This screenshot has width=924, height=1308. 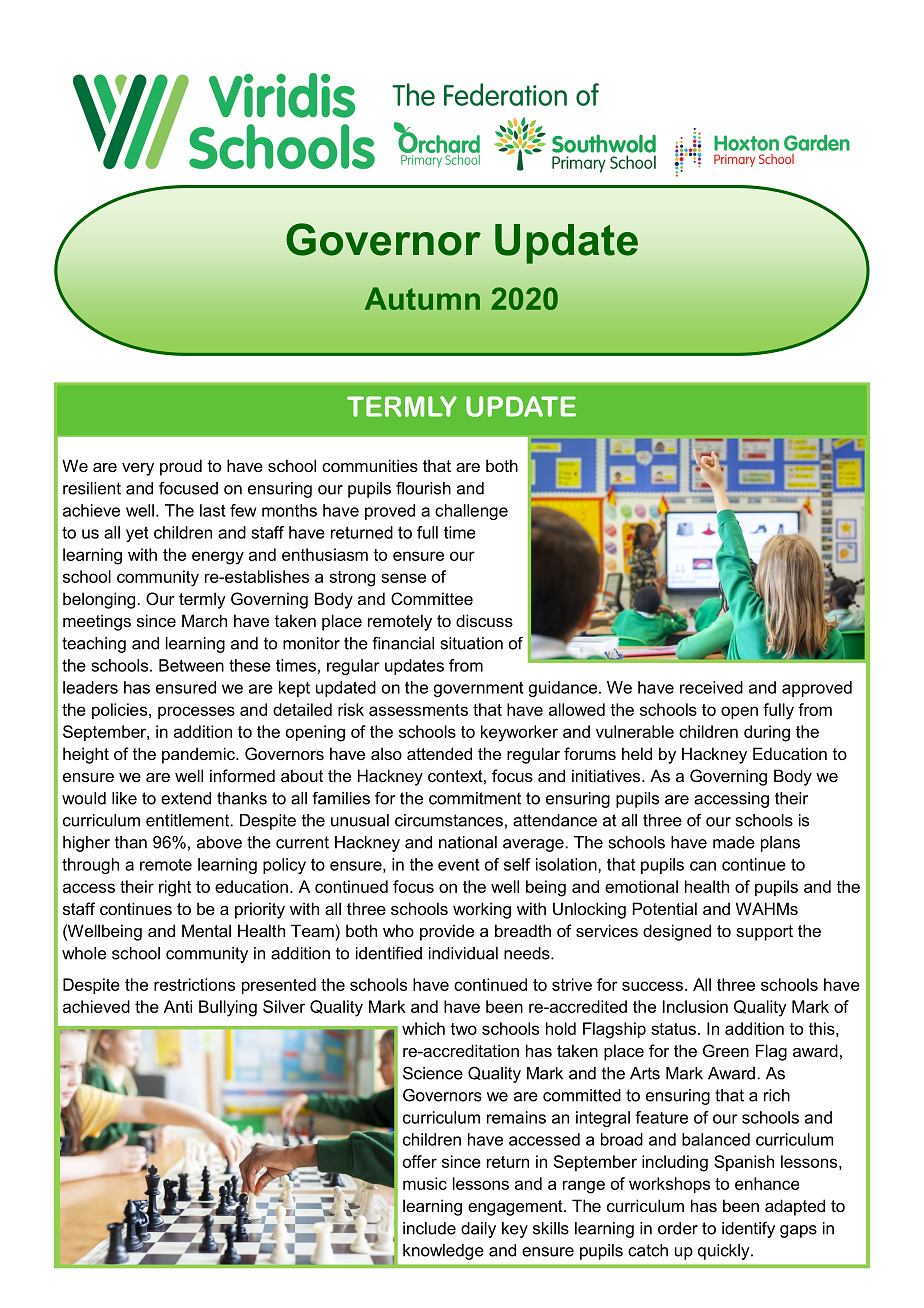 What do you see at coordinates (429, 1228) in the screenshot?
I see `include` at bounding box center [429, 1228].
